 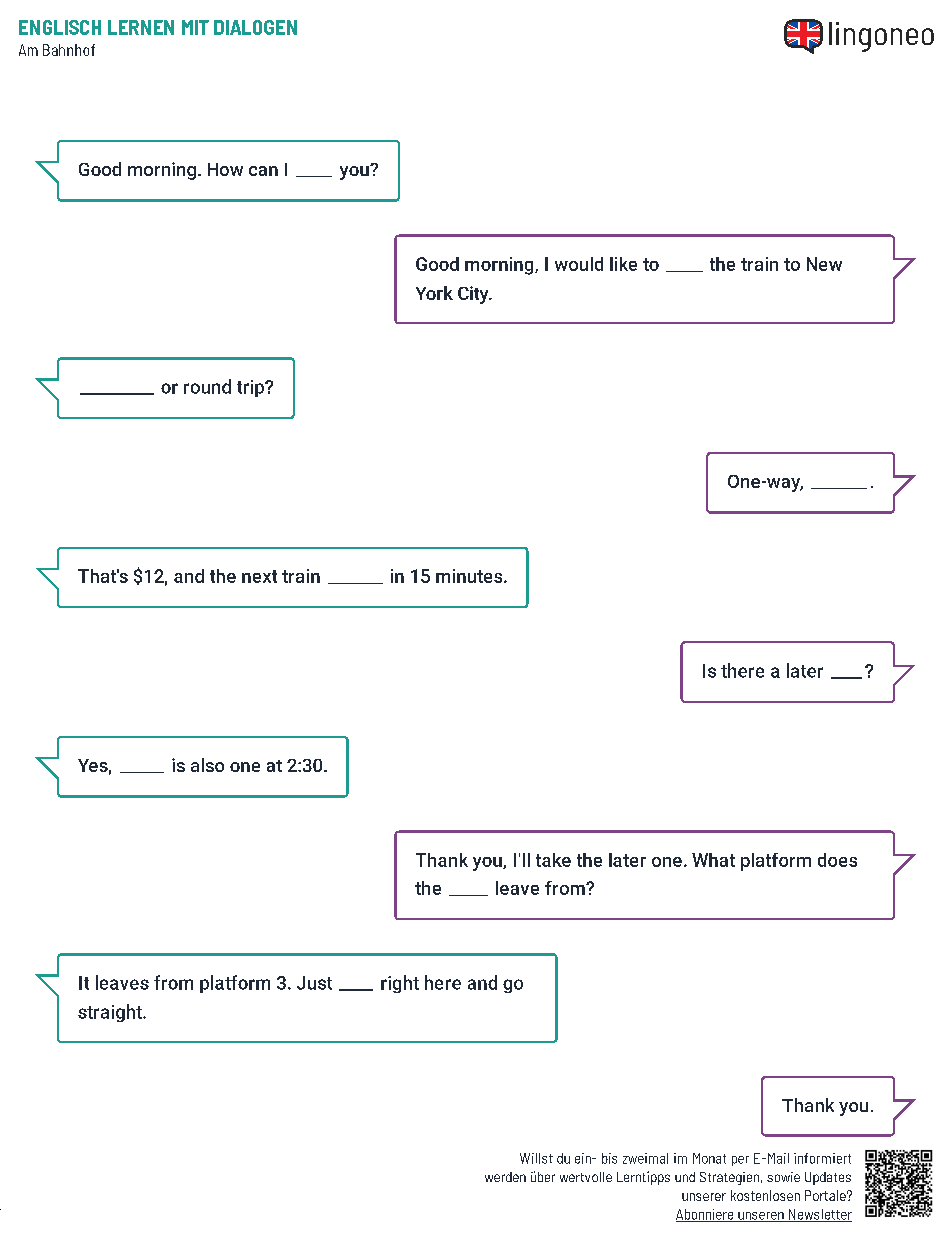 I want to click on next, so click(x=259, y=576).
